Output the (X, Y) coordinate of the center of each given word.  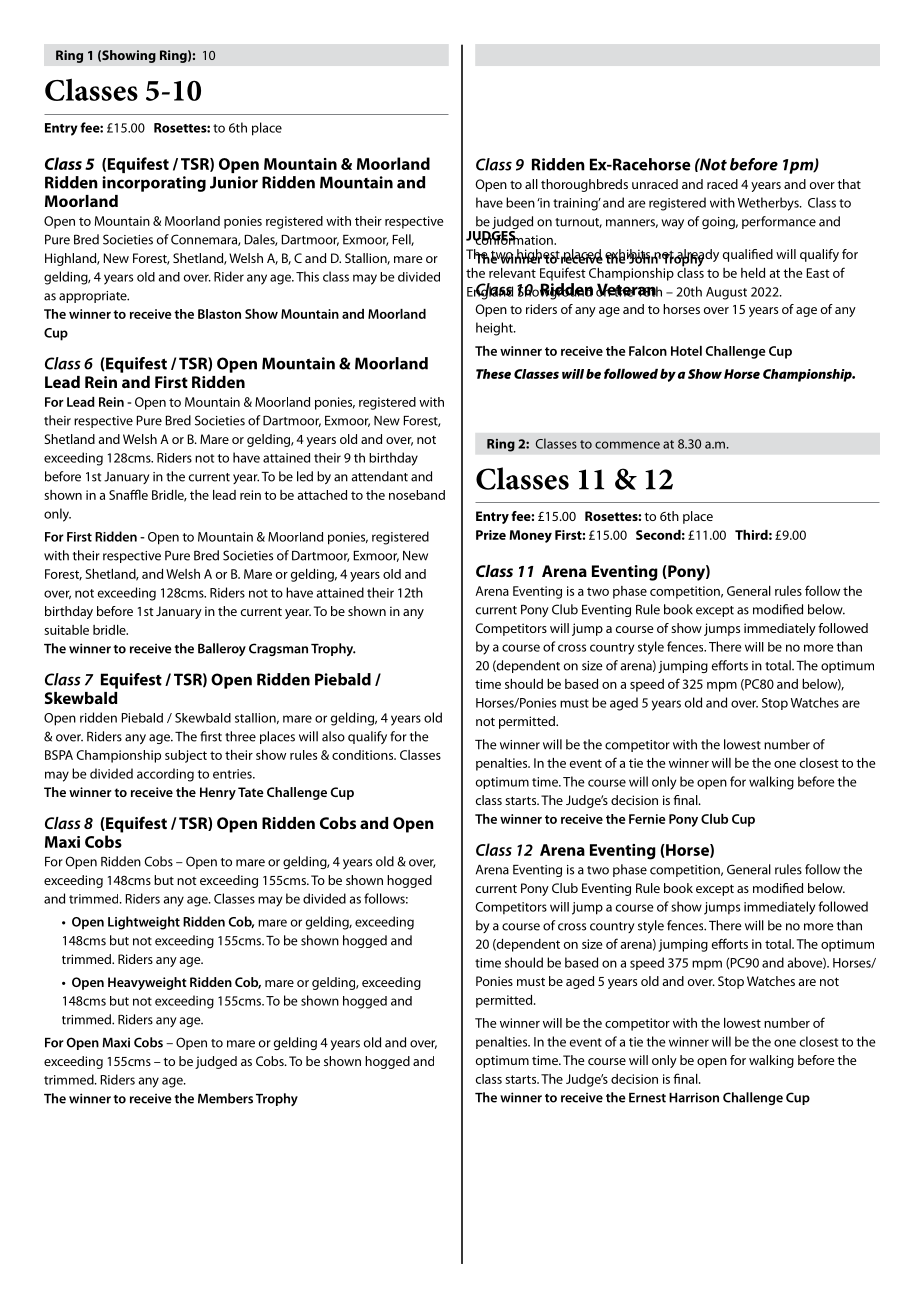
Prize (491, 535)
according (165, 775)
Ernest (647, 1098)
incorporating (154, 184)
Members (225, 1098)
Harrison (694, 1097)
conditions (364, 755)
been (520, 202)
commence (627, 445)
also (333, 736)
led (305, 476)
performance (779, 222)
